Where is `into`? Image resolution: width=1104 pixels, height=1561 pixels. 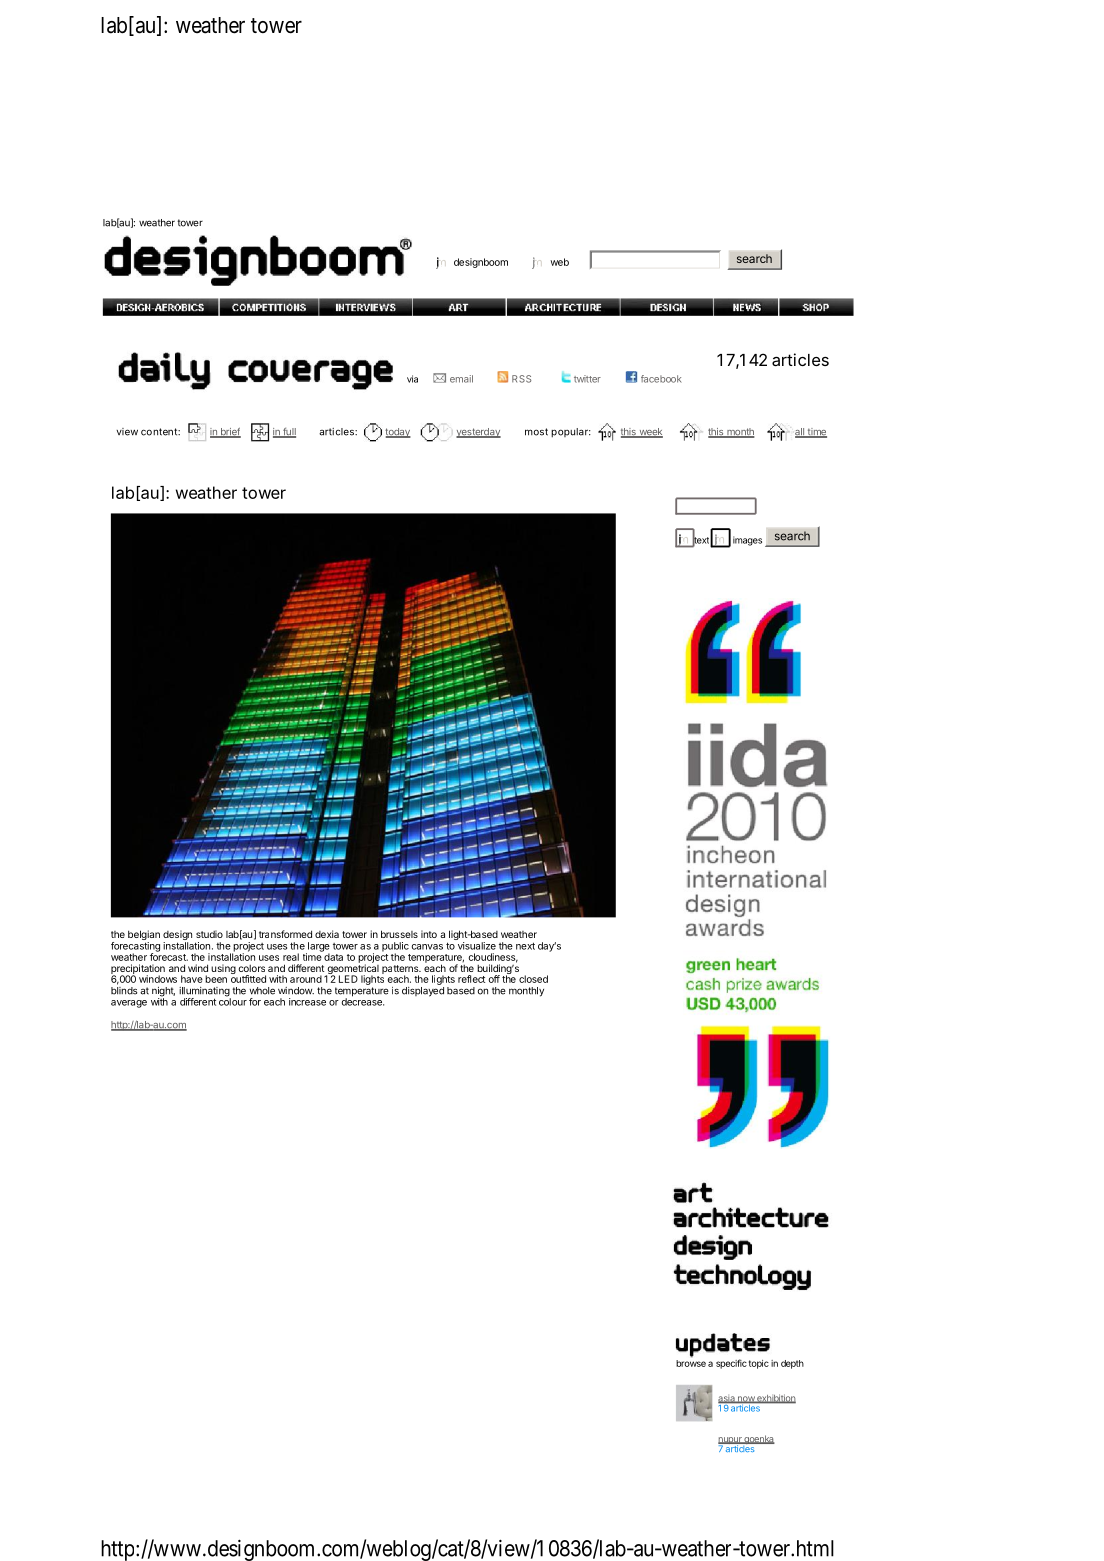 into is located at coordinates (429, 934).
